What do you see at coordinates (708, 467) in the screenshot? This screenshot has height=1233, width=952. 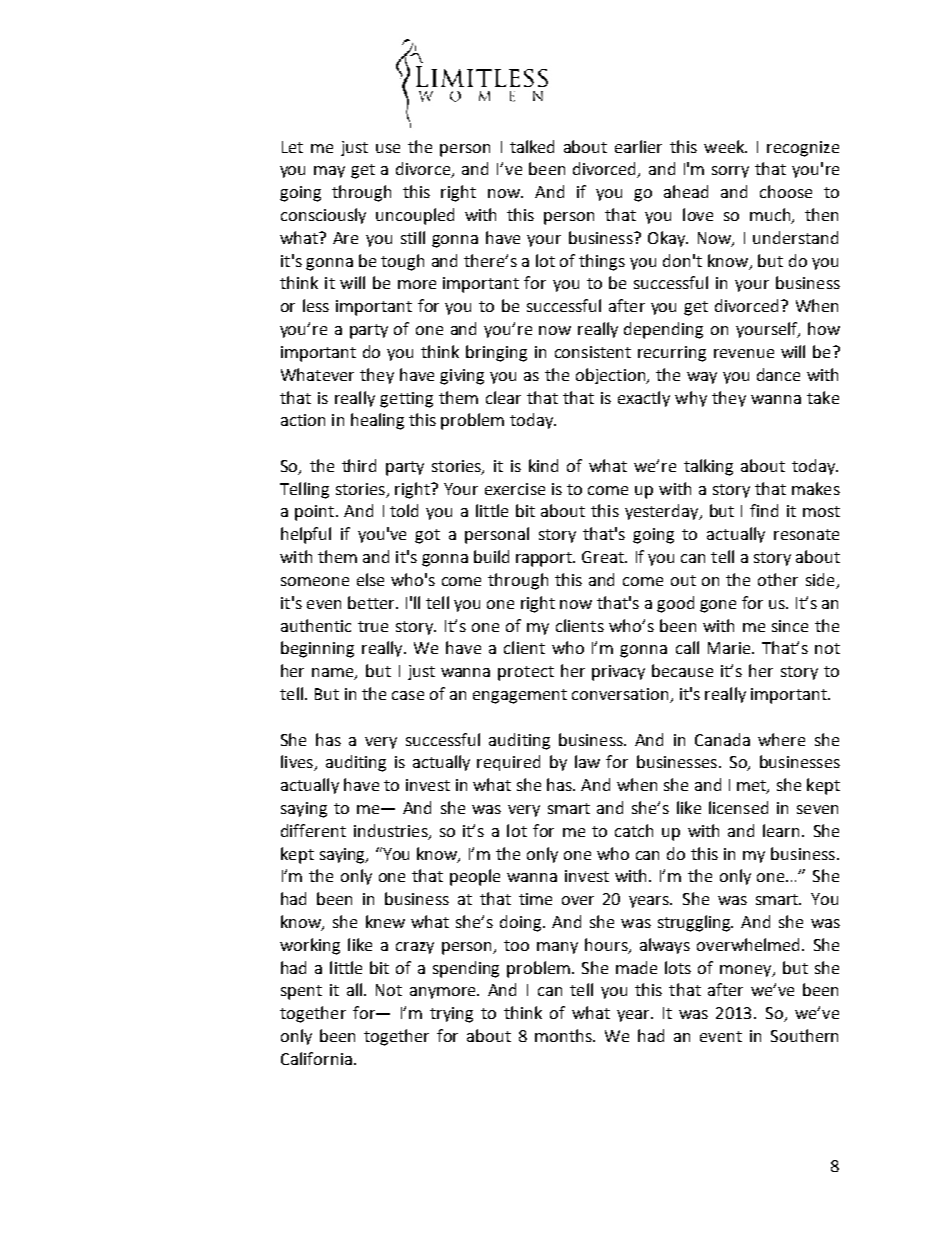 I see `talking` at bounding box center [708, 467].
